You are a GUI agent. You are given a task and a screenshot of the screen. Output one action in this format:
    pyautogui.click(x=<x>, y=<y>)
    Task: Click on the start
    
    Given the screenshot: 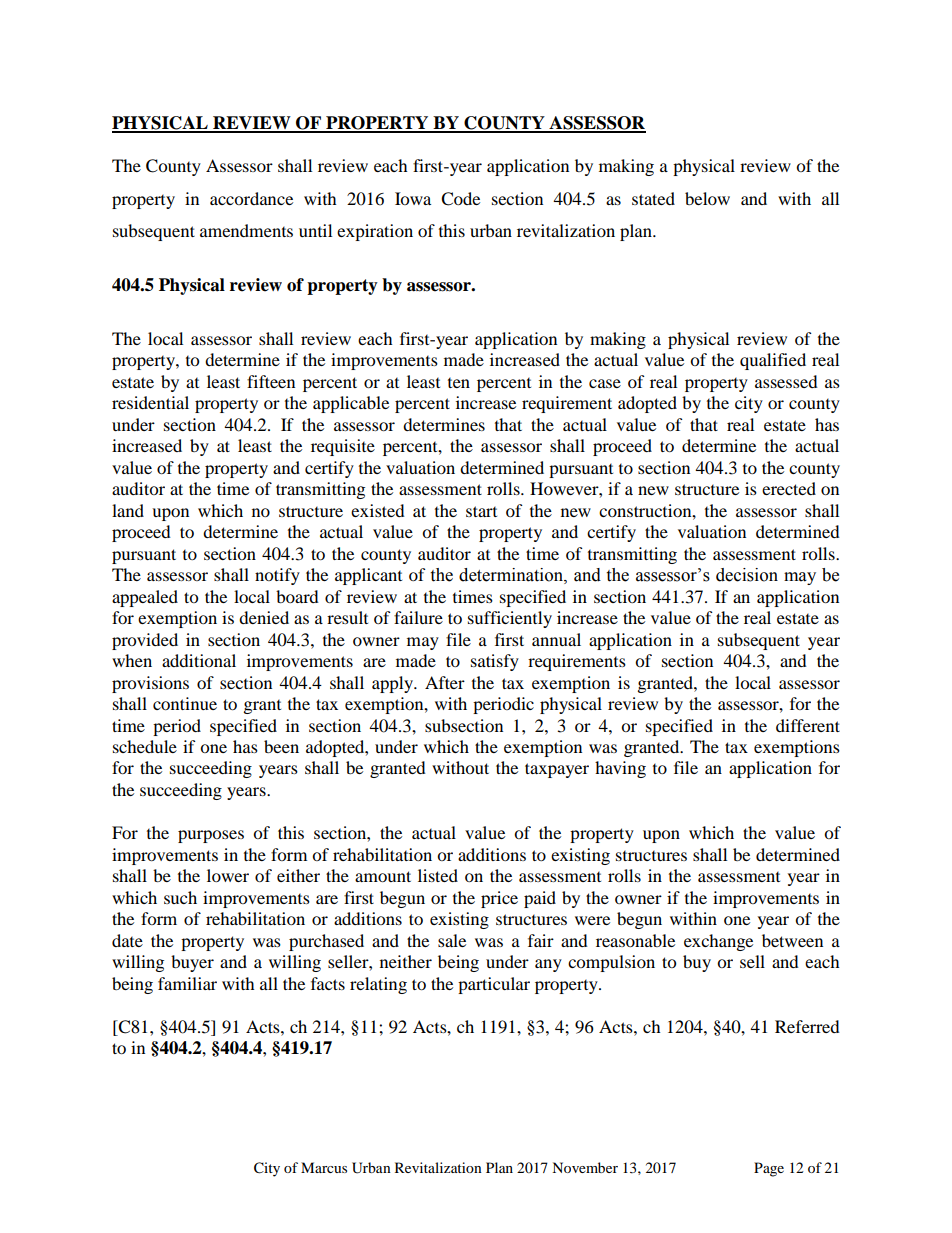 What is the action you would take?
    pyautogui.click(x=481, y=511)
